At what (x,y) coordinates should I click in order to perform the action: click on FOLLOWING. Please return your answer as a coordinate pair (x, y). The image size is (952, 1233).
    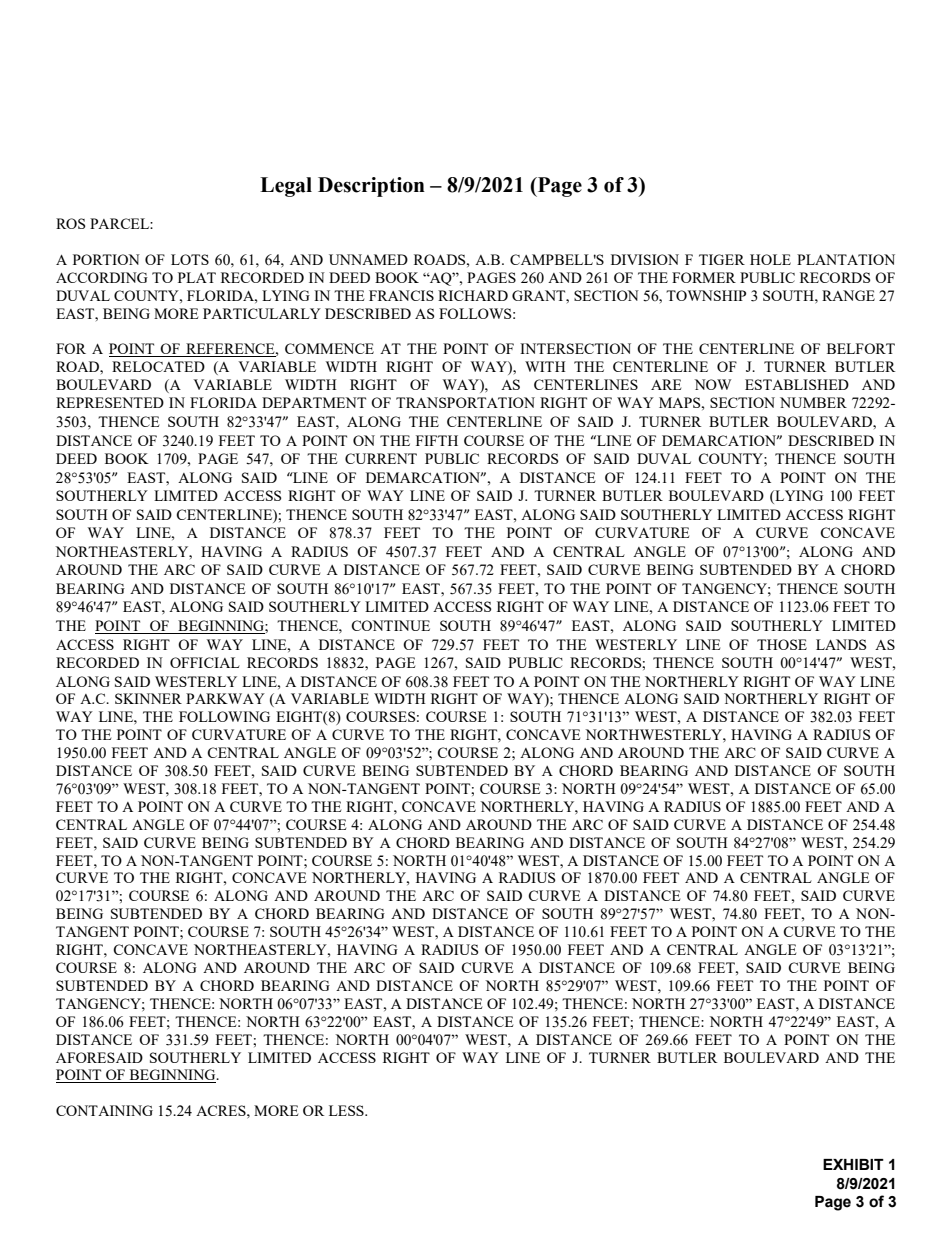
    Looking at the image, I should click on (224, 716).
